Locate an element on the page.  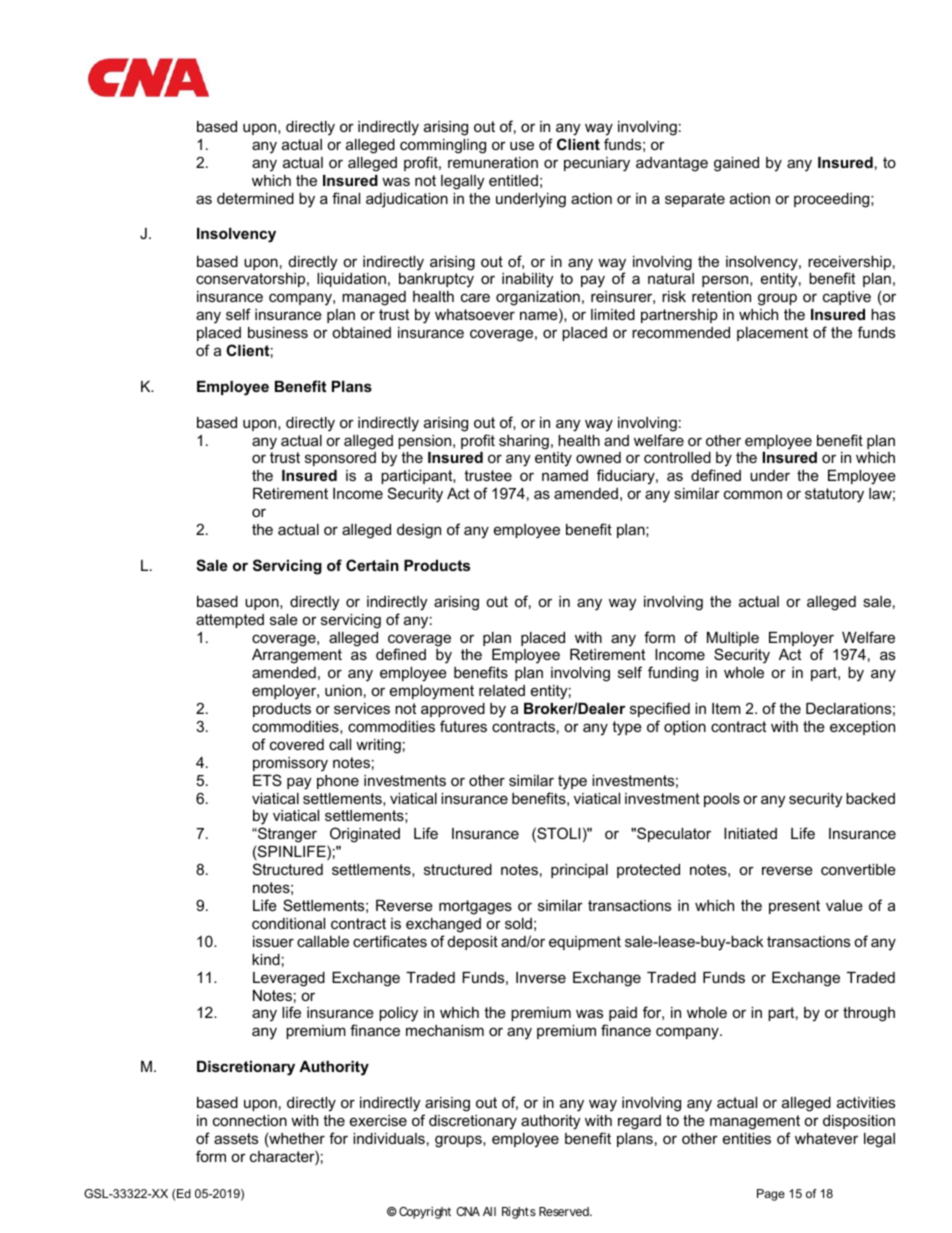
related is located at coordinates (502, 690).
